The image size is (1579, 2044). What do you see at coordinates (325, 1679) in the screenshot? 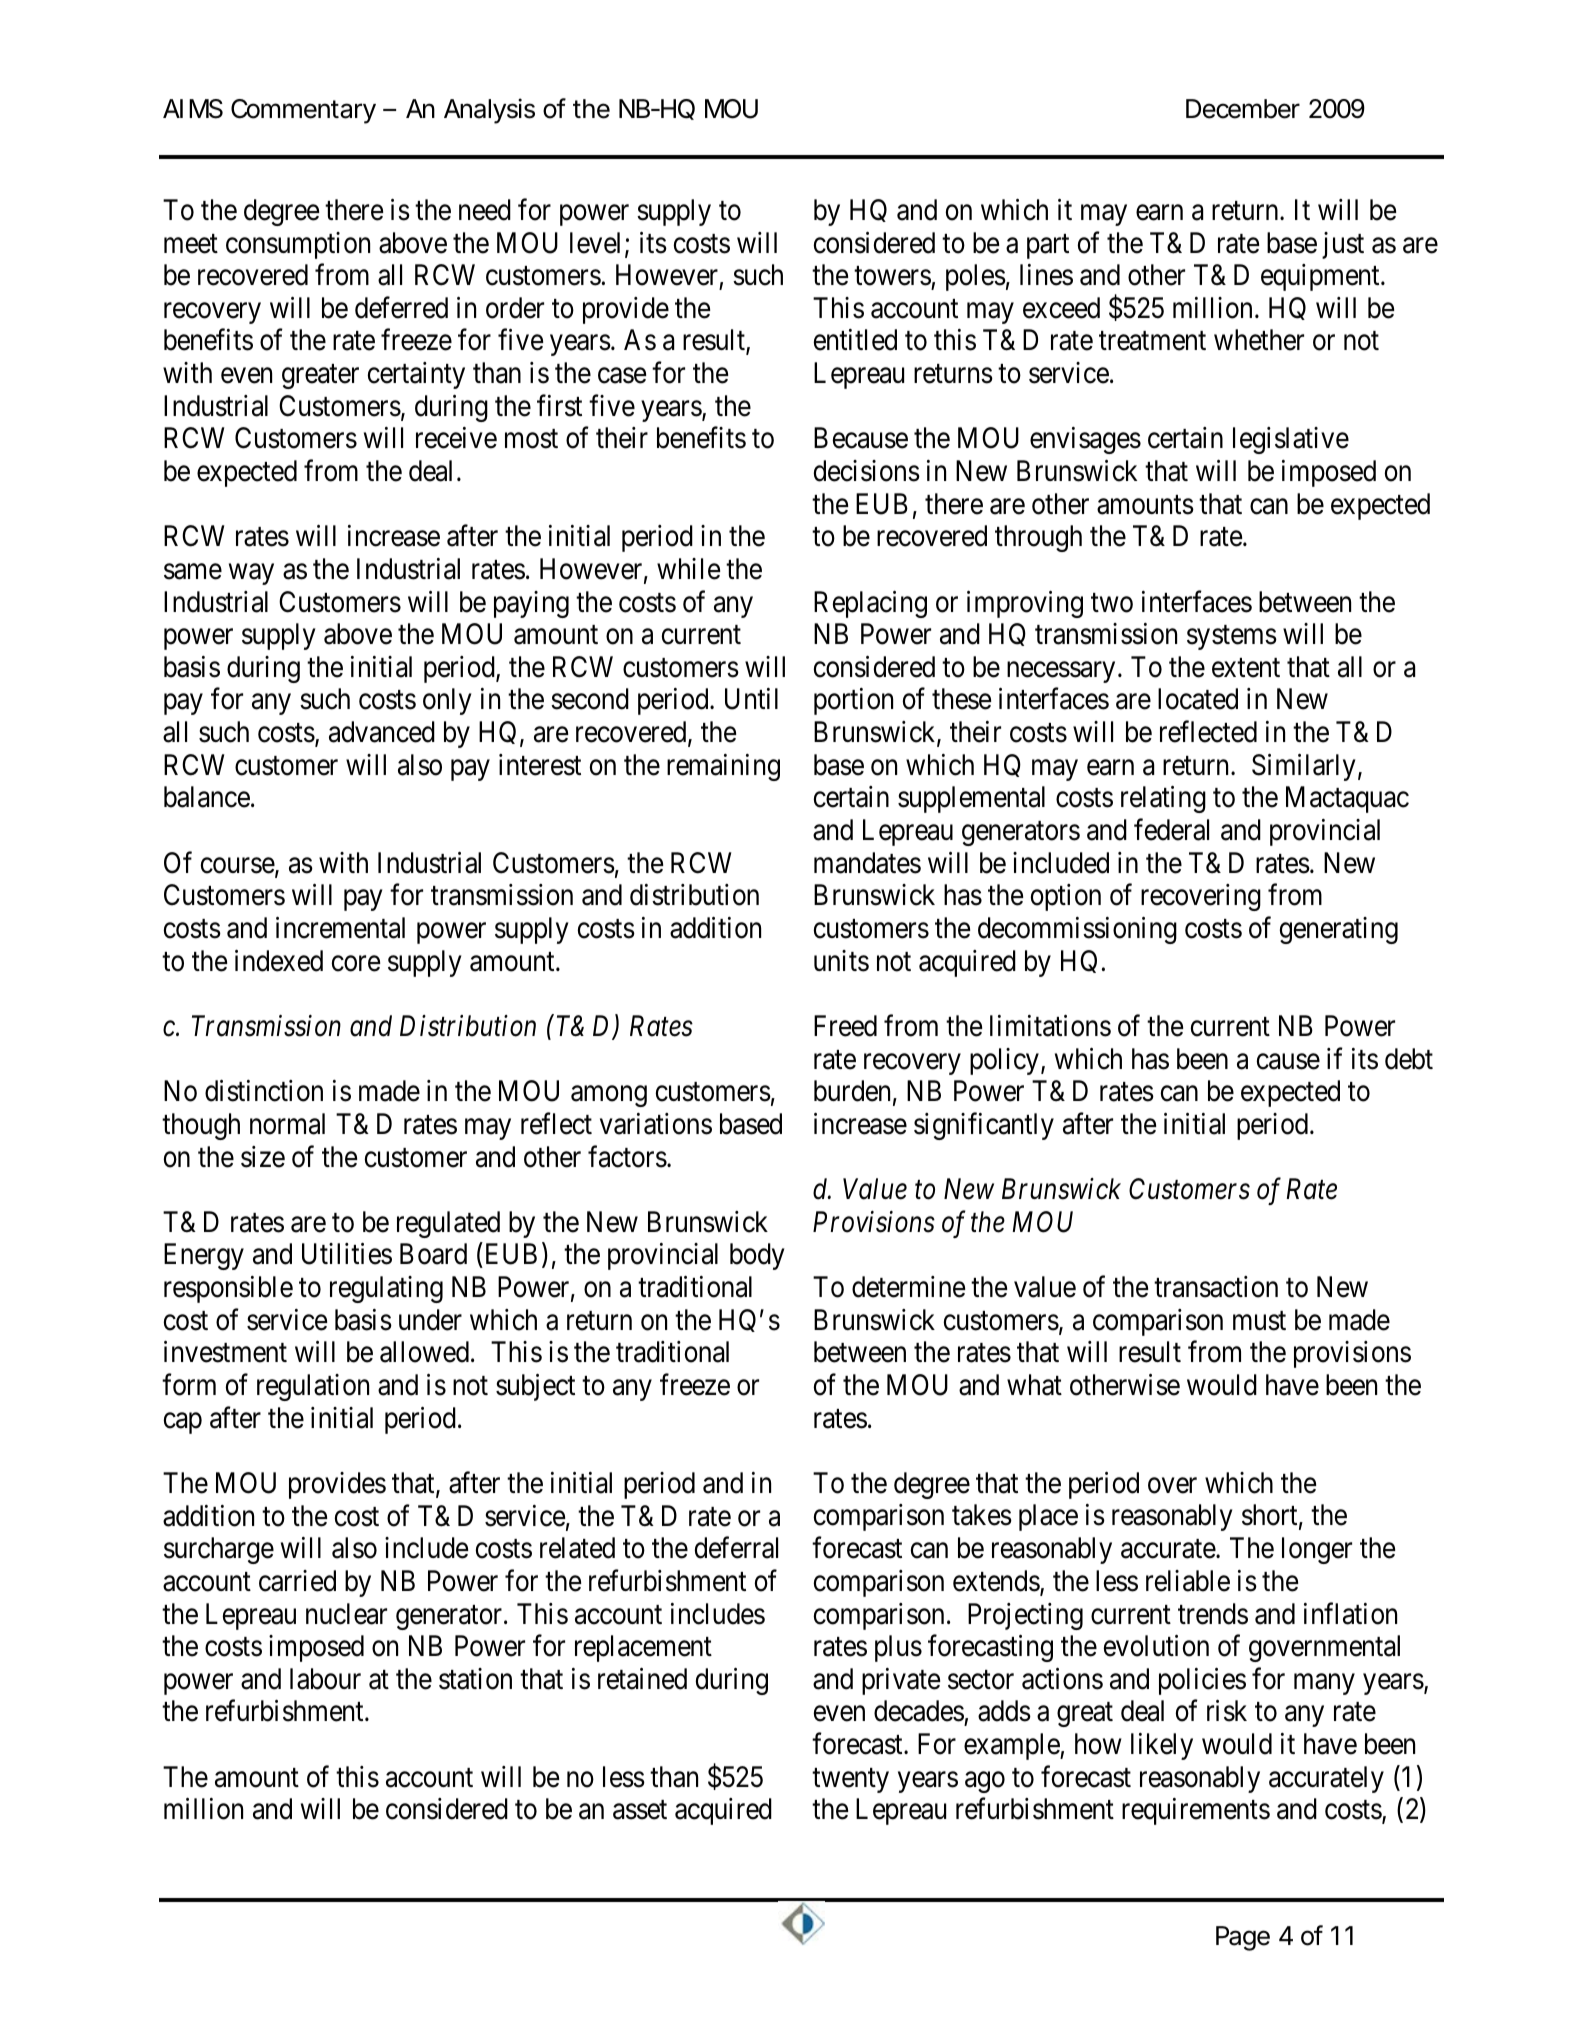
I see `labour` at bounding box center [325, 1679].
